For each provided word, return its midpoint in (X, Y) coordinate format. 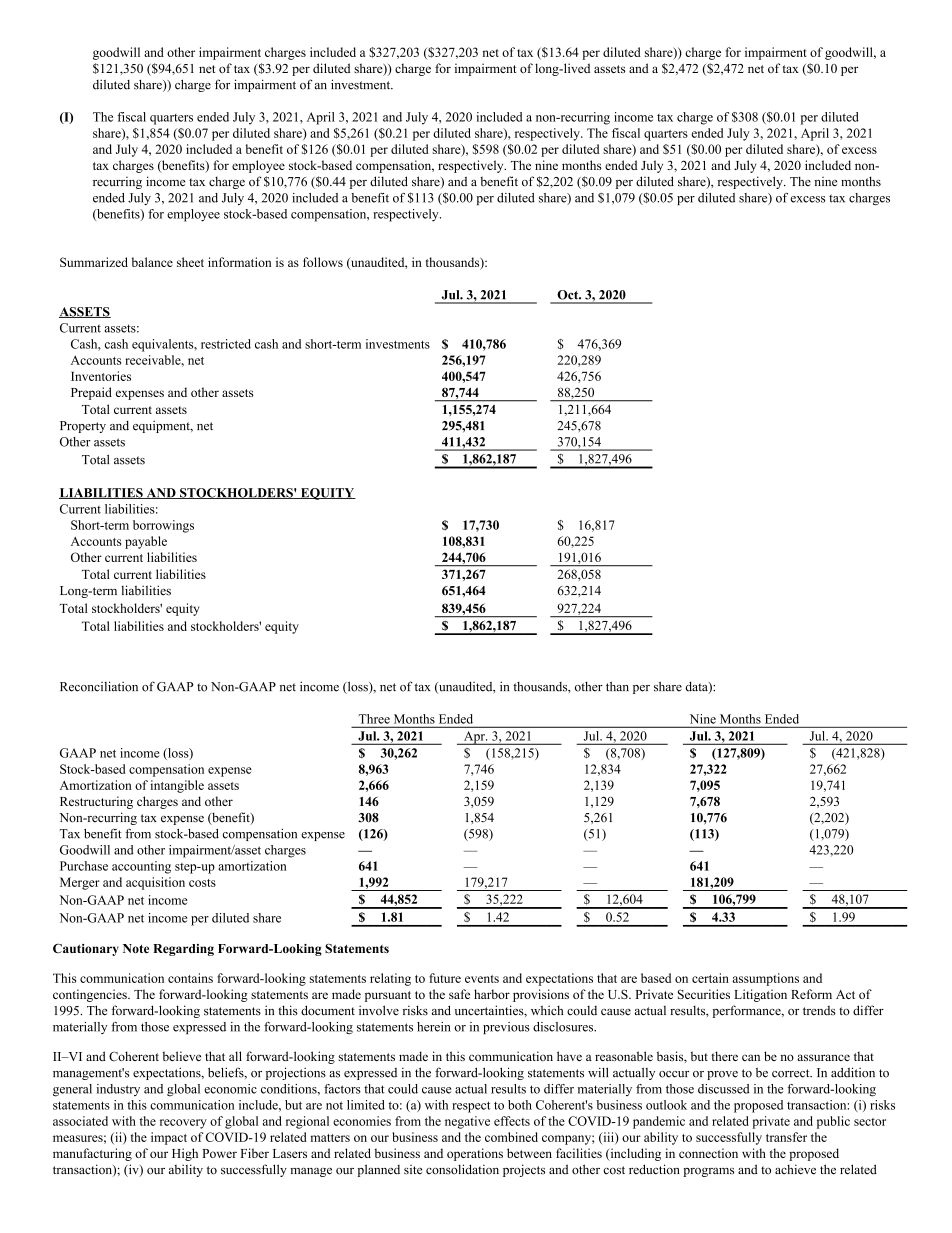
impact (169, 1138)
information (239, 262)
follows (323, 262)
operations (475, 1154)
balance (152, 262)
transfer (786, 1137)
